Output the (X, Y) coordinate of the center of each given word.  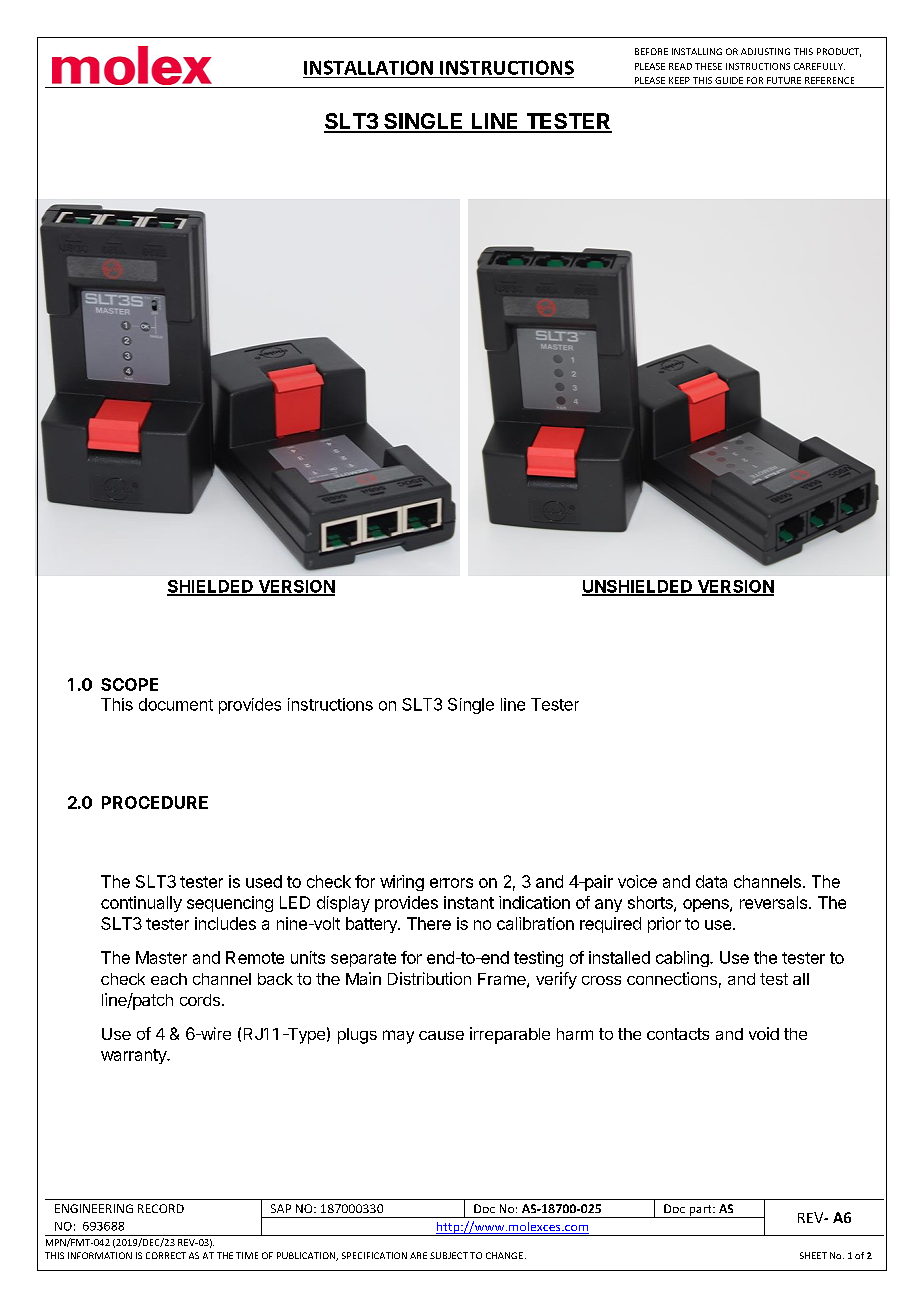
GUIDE (729, 80)
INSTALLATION (368, 67)
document (176, 704)
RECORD (161, 1208)
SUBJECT (449, 1255)
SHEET (813, 1255)
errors (451, 883)
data (711, 881)
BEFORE (651, 51)
